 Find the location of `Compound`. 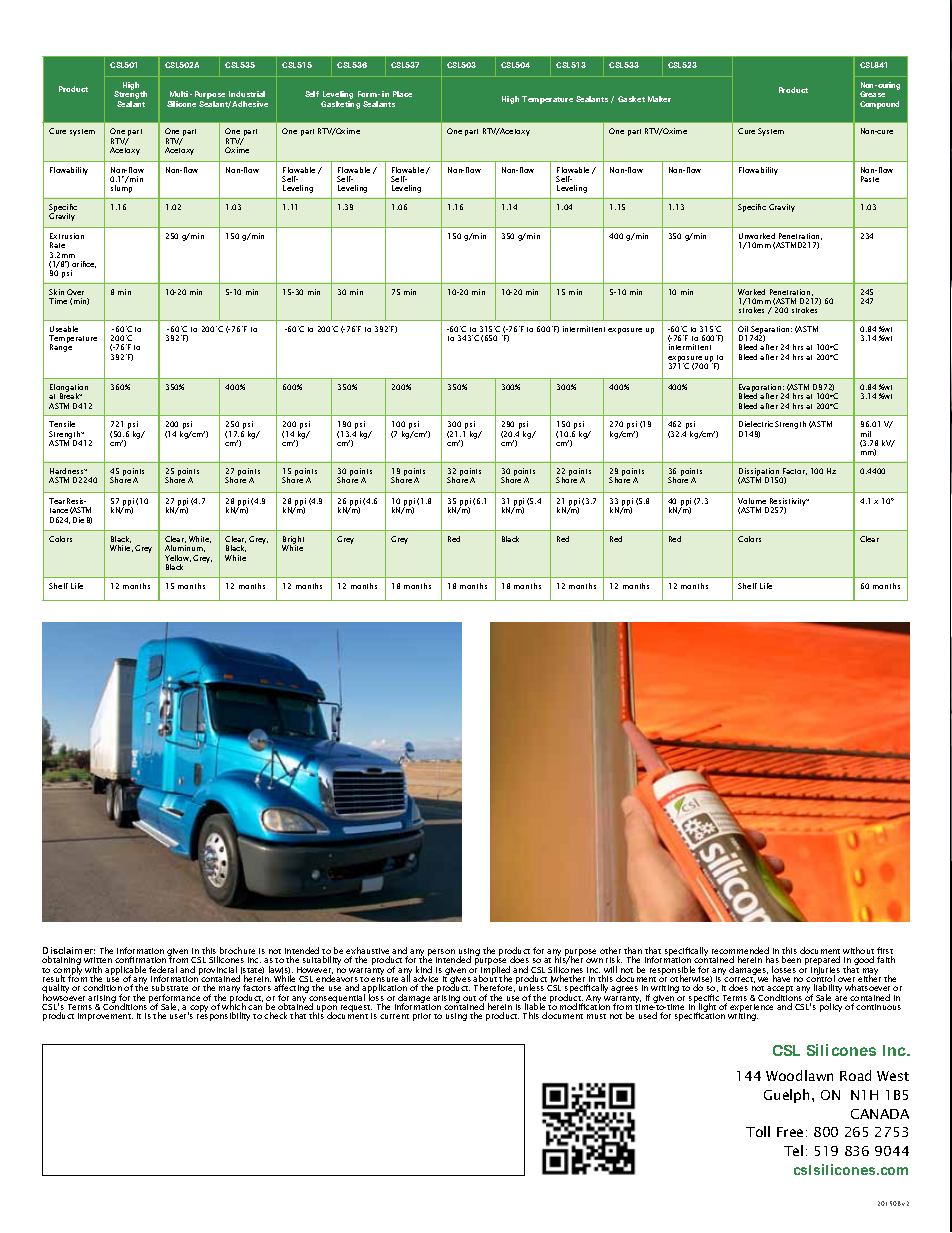

Compound is located at coordinates (879, 105).
